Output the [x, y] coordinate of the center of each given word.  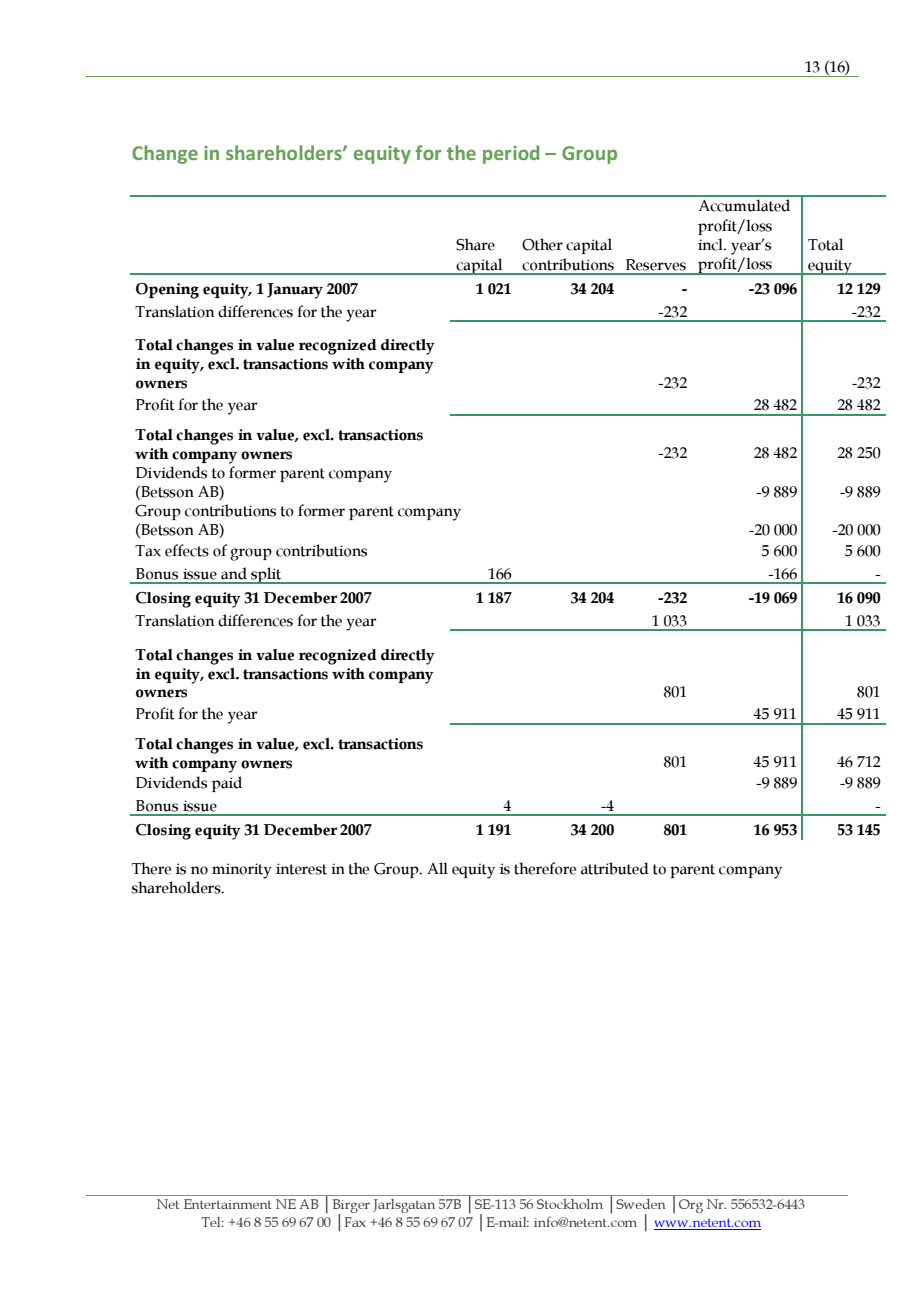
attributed [615, 868]
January [295, 291]
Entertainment [227, 1204]
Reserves [656, 265]
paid [227, 784]
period [511, 154]
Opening [167, 291]
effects [187, 550]
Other [542, 244]
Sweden [640, 1204]
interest [301, 869]
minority [242, 871]
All [437, 868]
